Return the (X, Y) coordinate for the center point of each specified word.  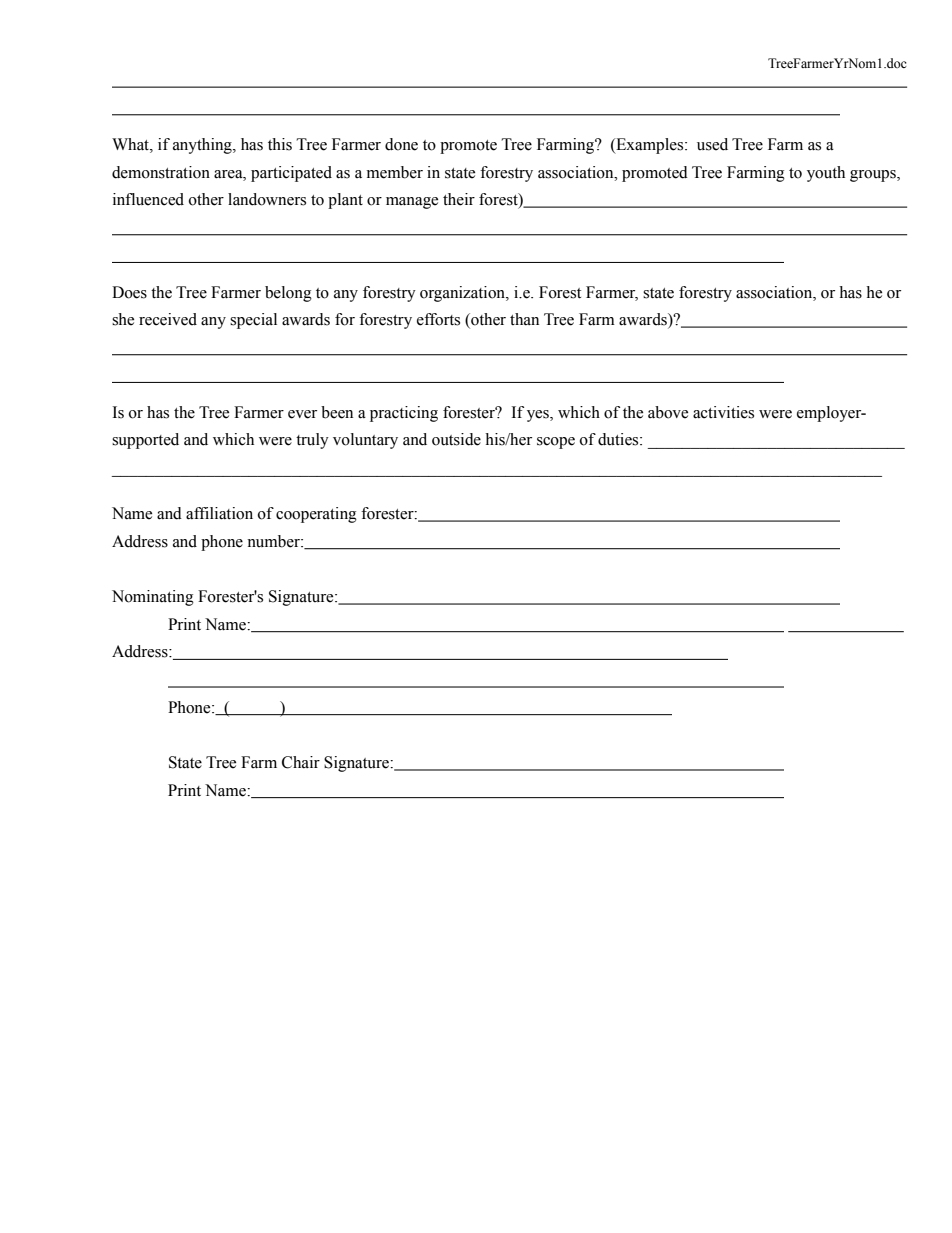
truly (312, 441)
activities (723, 412)
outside (456, 439)
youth (826, 174)
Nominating (153, 598)
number (274, 541)
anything (203, 146)
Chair (301, 762)
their (459, 199)
